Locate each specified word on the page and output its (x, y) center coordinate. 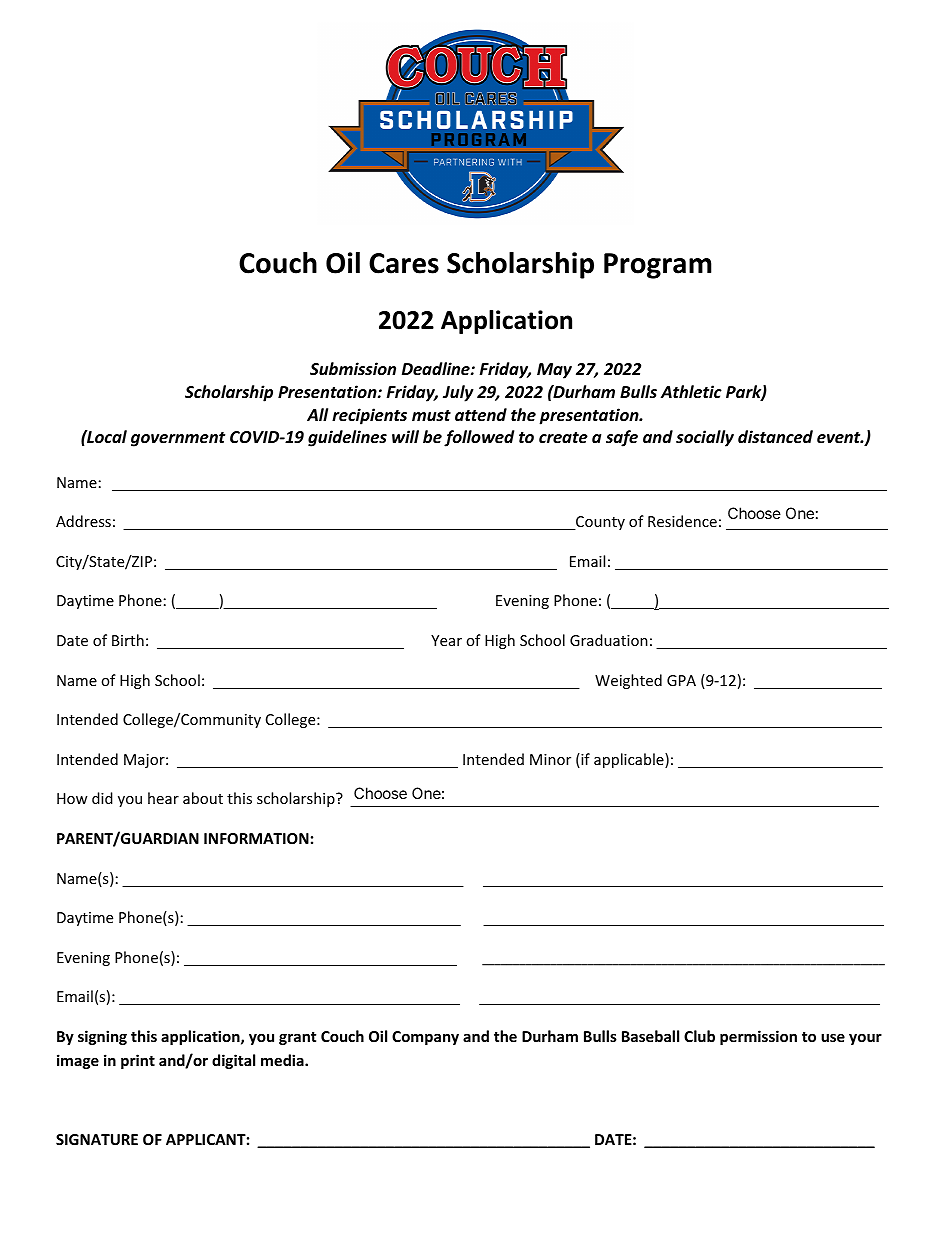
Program (658, 266)
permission (758, 1037)
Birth (128, 640)
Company (425, 1038)
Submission (353, 369)
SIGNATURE (97, 1139)
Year (446, 640)
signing (102, 1037)
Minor (550, 759)
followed (479, 438)
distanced (775, 437)
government (178, 439)
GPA (681, 680)
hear (163, 798)
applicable (630, 760)
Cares (404, 263)
